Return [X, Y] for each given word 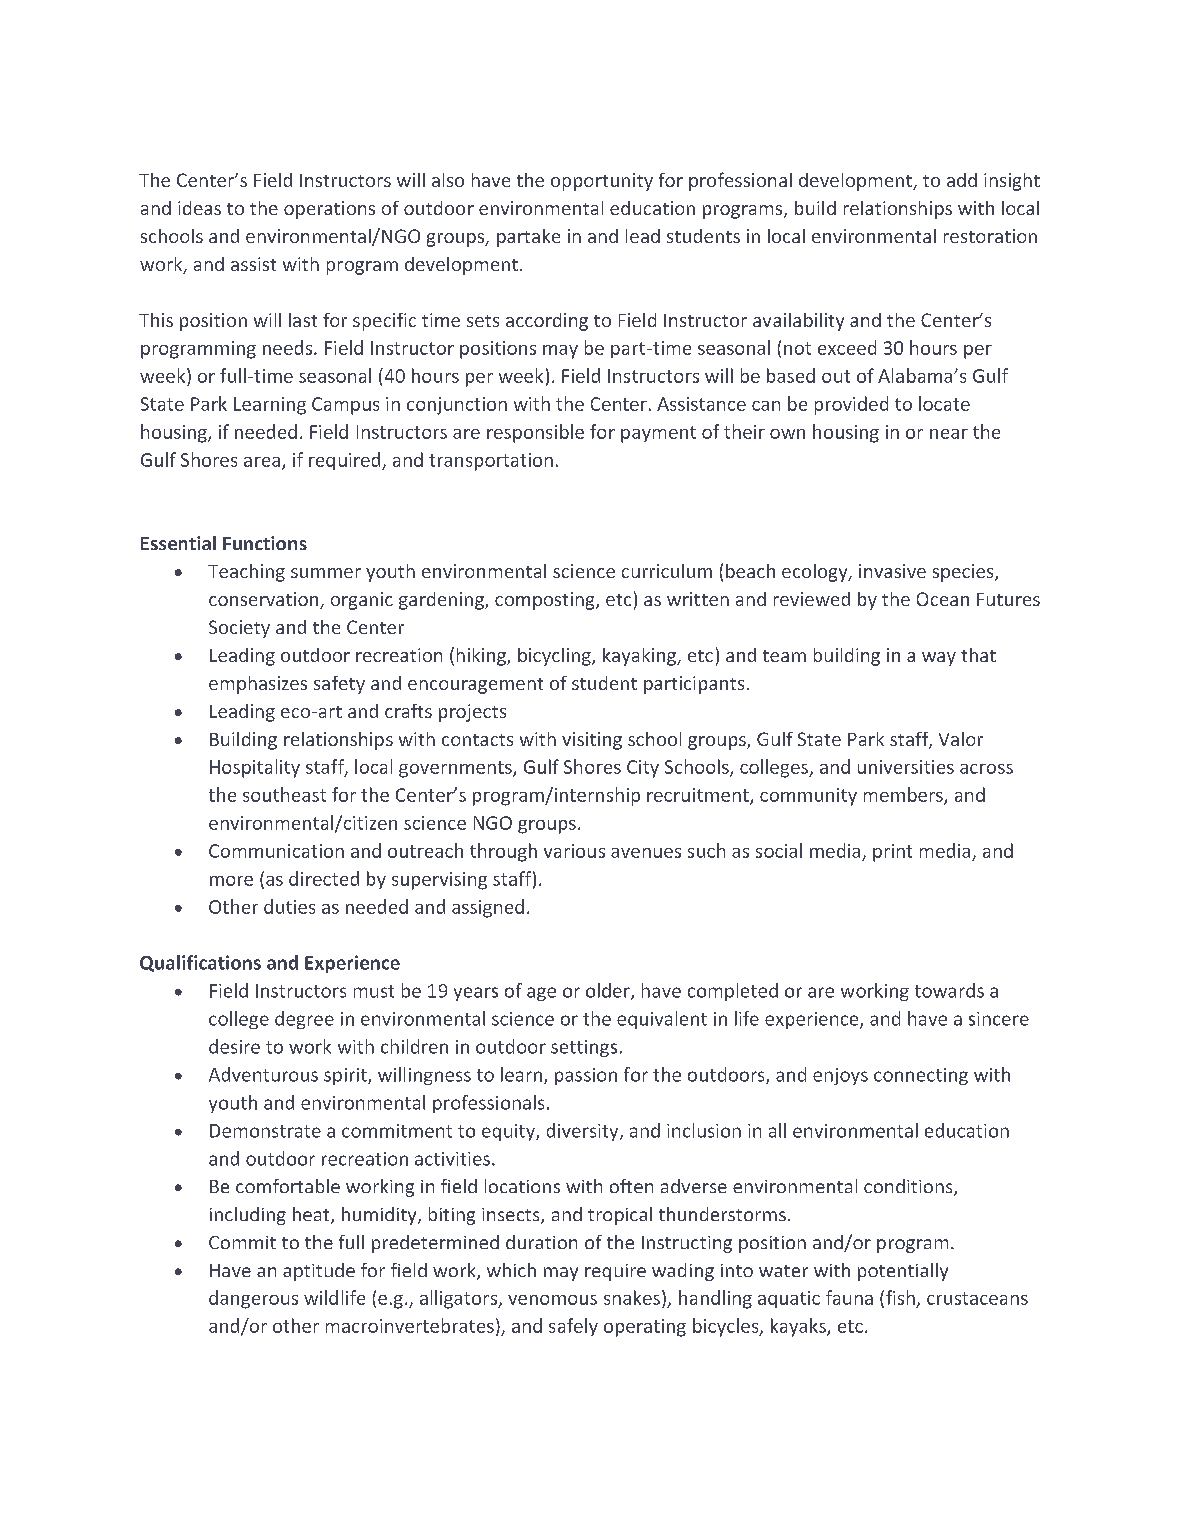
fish [900, 1297]
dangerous [253, 1299]
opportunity [602, 182]
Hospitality [255, 768]
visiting [592, 741]
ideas [199, 208]
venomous [552, 1300]
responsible [535, 433]
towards [949, 990]
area [262, 462]
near [949, 434]
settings [584, 1048]
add [962, 180]
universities [906, 767]
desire [234, 1046]
